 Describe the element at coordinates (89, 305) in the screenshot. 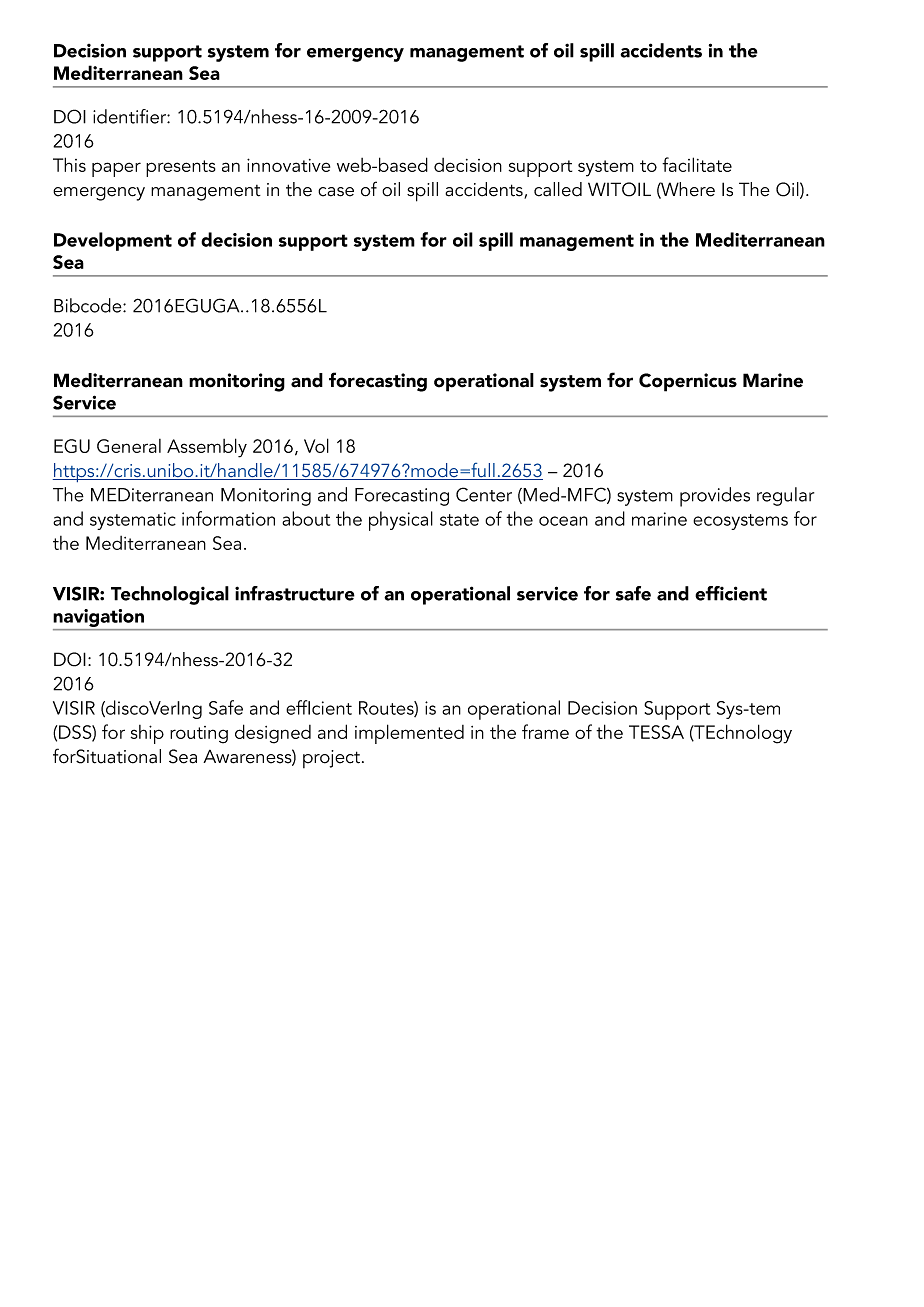

I see `Bibcode` at that location.
